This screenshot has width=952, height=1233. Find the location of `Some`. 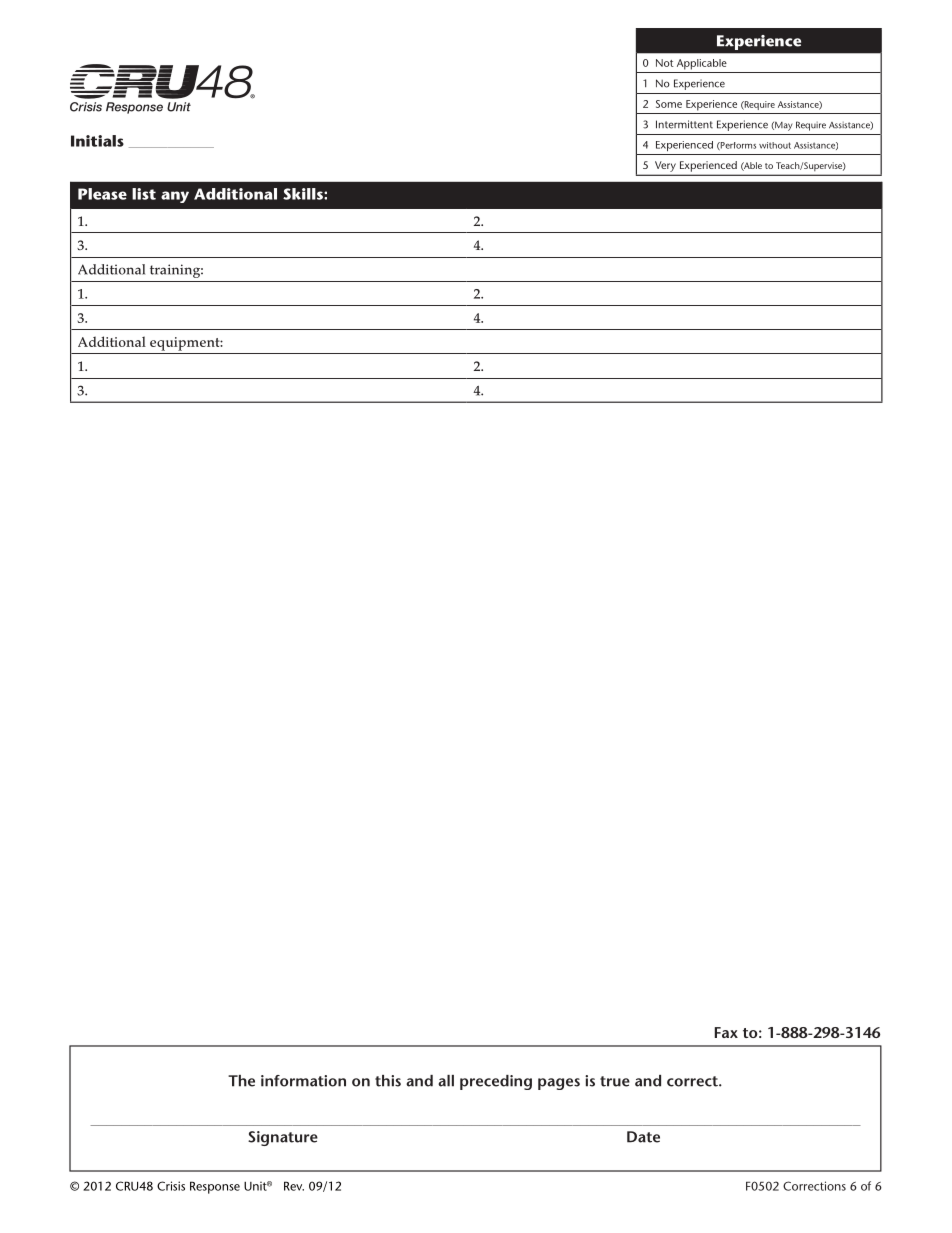

Some is located at coordinates (669, 104).
